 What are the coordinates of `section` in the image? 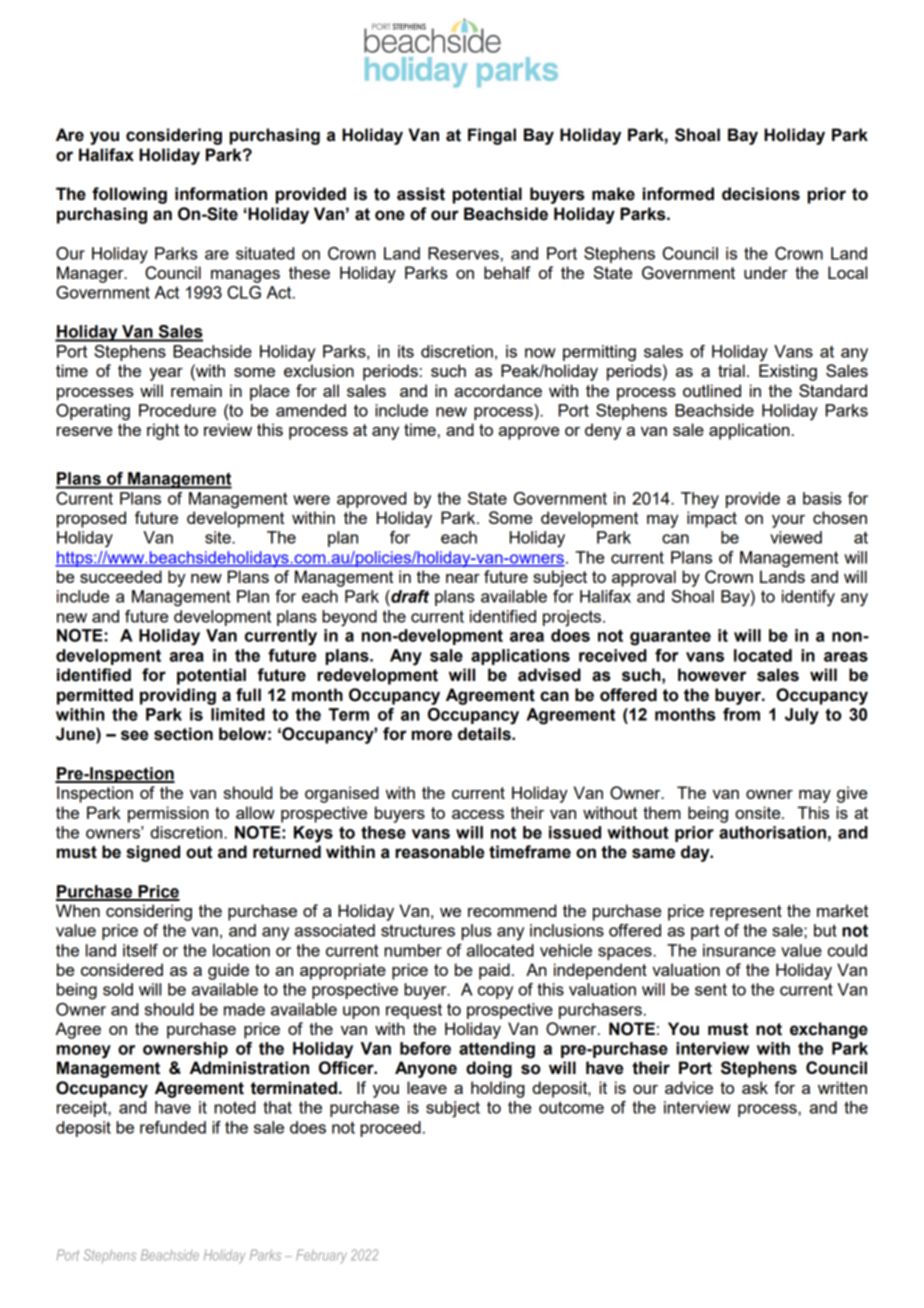 It's located at (183, 734).
